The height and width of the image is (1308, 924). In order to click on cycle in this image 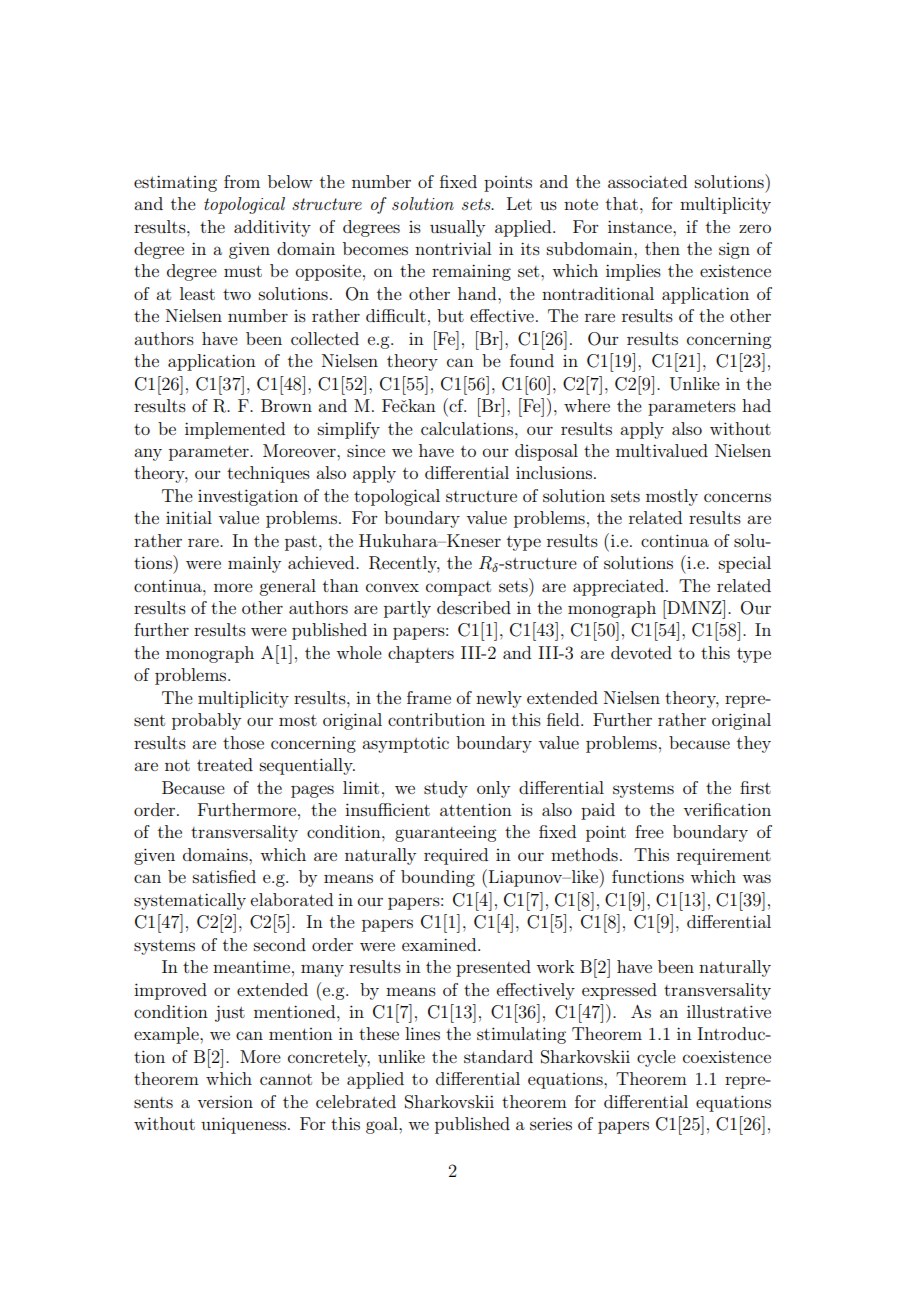, I will do `click(656, 1058)`.
